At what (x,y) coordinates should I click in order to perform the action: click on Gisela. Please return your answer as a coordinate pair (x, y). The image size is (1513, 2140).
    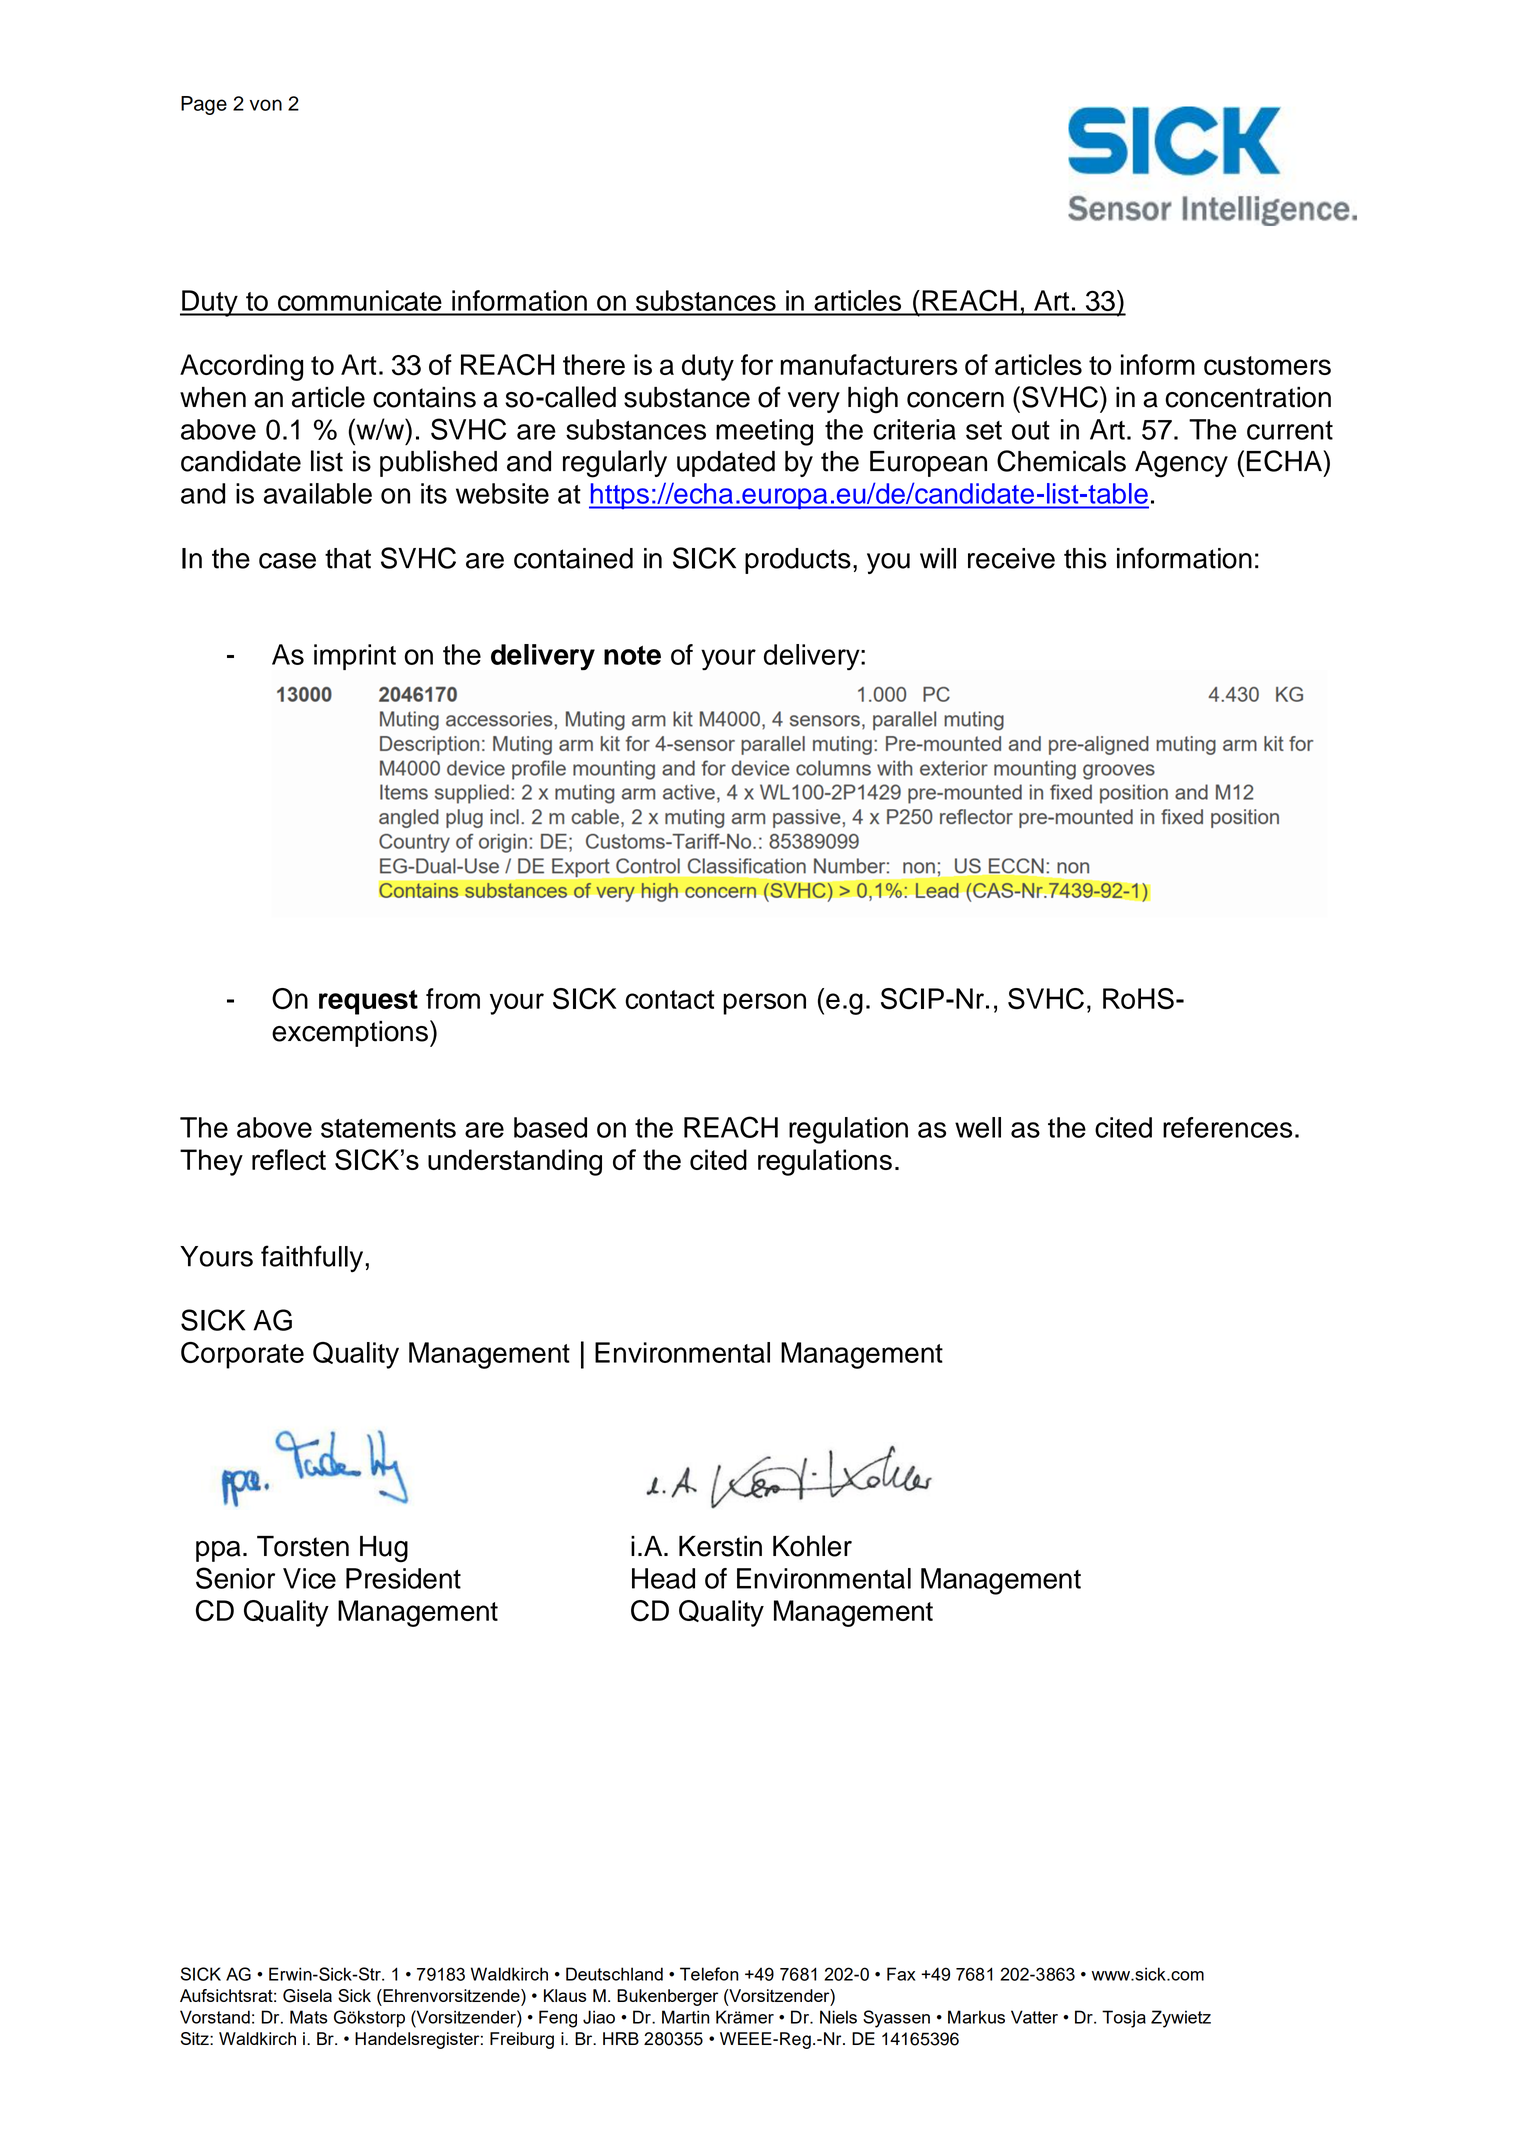
    Looking at the image, I should click on (307, 1996).
